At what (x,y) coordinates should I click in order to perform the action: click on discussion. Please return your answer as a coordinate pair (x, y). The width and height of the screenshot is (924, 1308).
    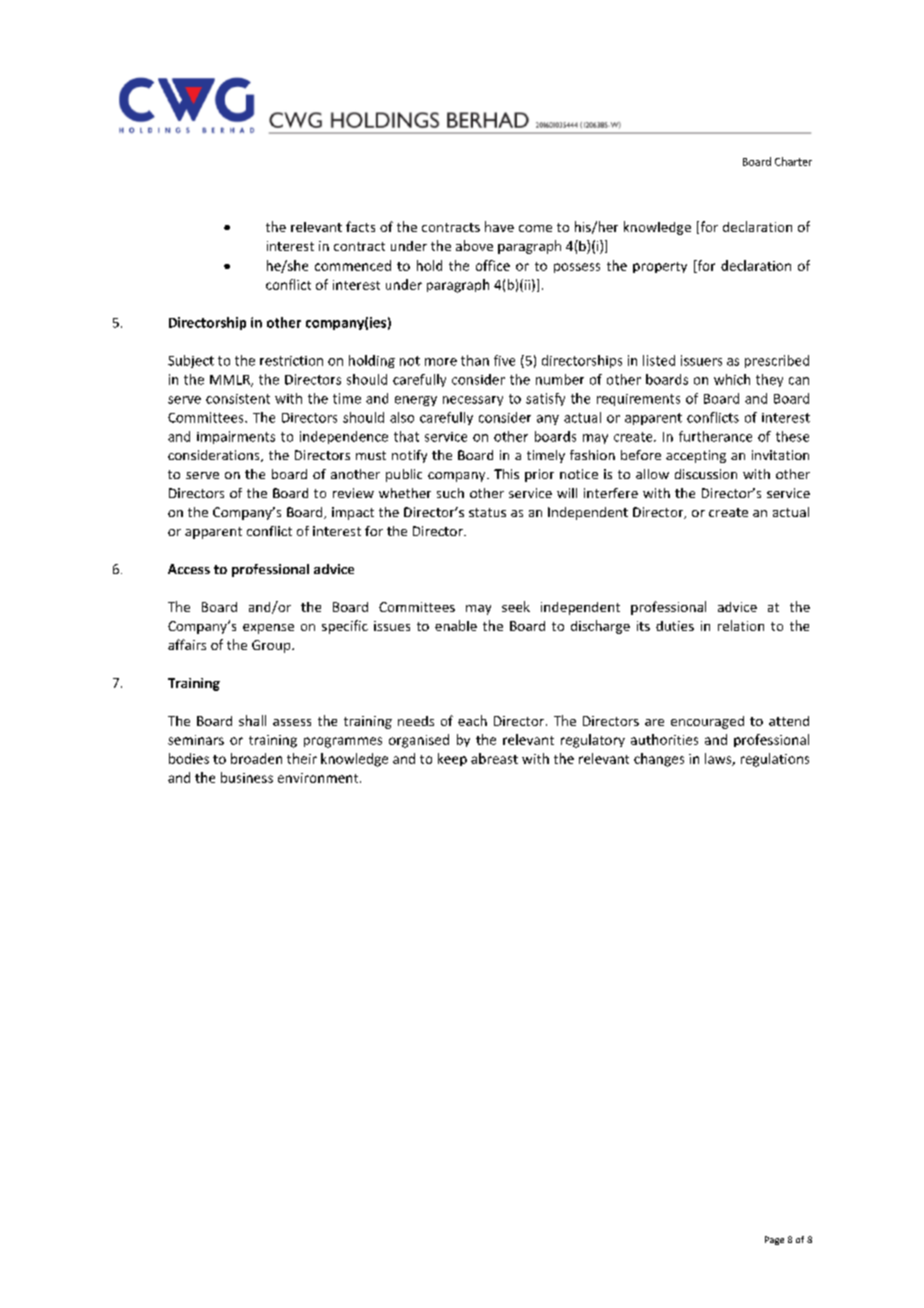
    Looking at the image, I should click on (706, 474).
